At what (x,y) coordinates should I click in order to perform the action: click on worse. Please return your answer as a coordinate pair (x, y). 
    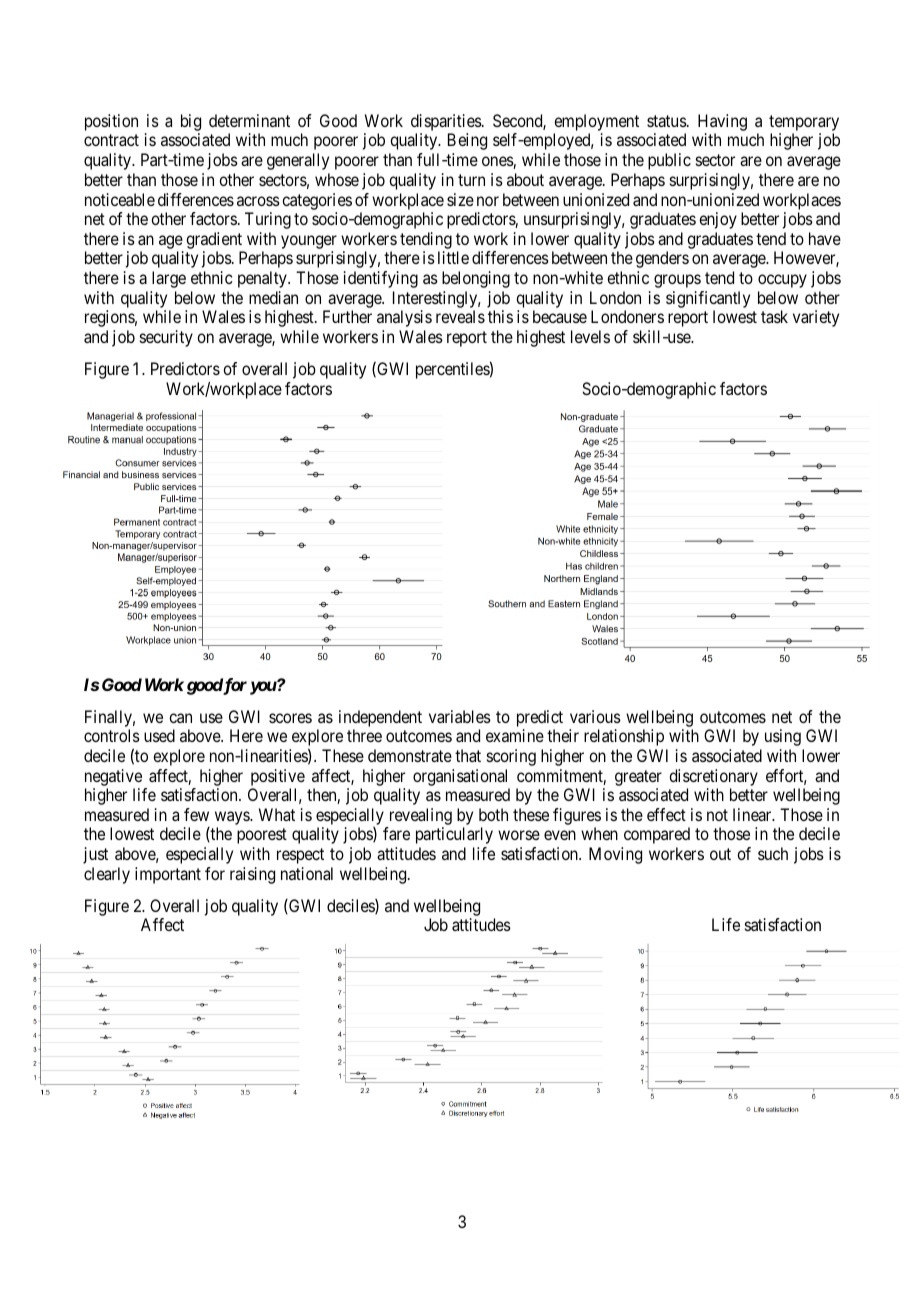
    Looking at the image, I should click on (519, 835).
